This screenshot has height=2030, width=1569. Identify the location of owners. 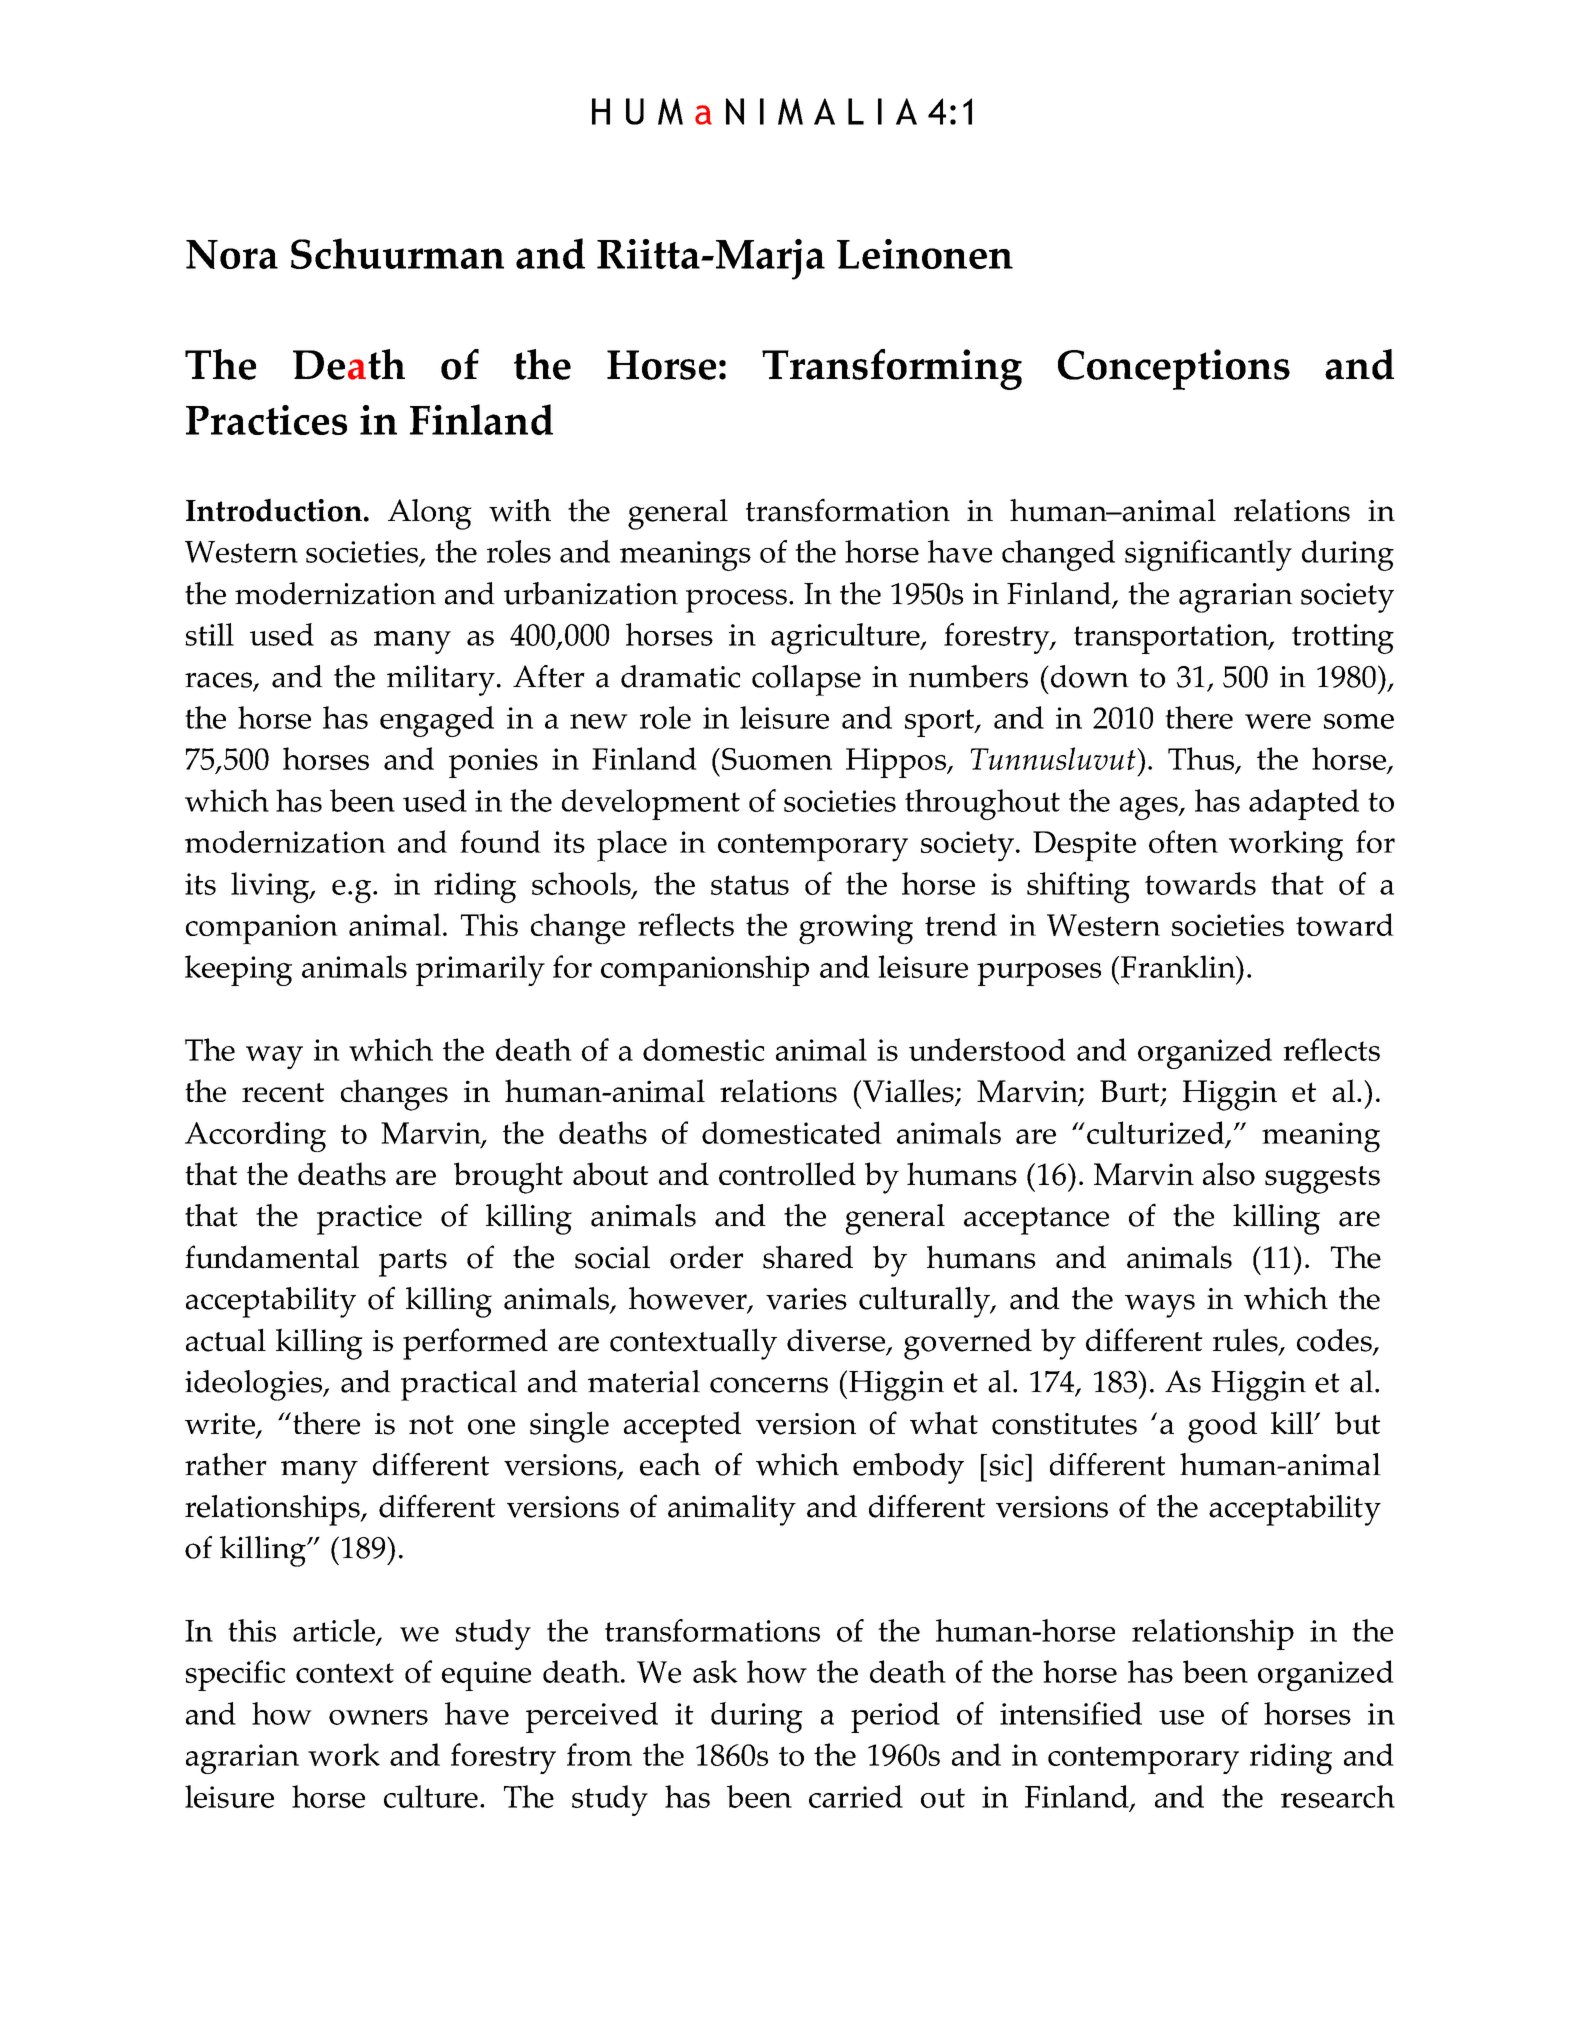
(378, 1717).
